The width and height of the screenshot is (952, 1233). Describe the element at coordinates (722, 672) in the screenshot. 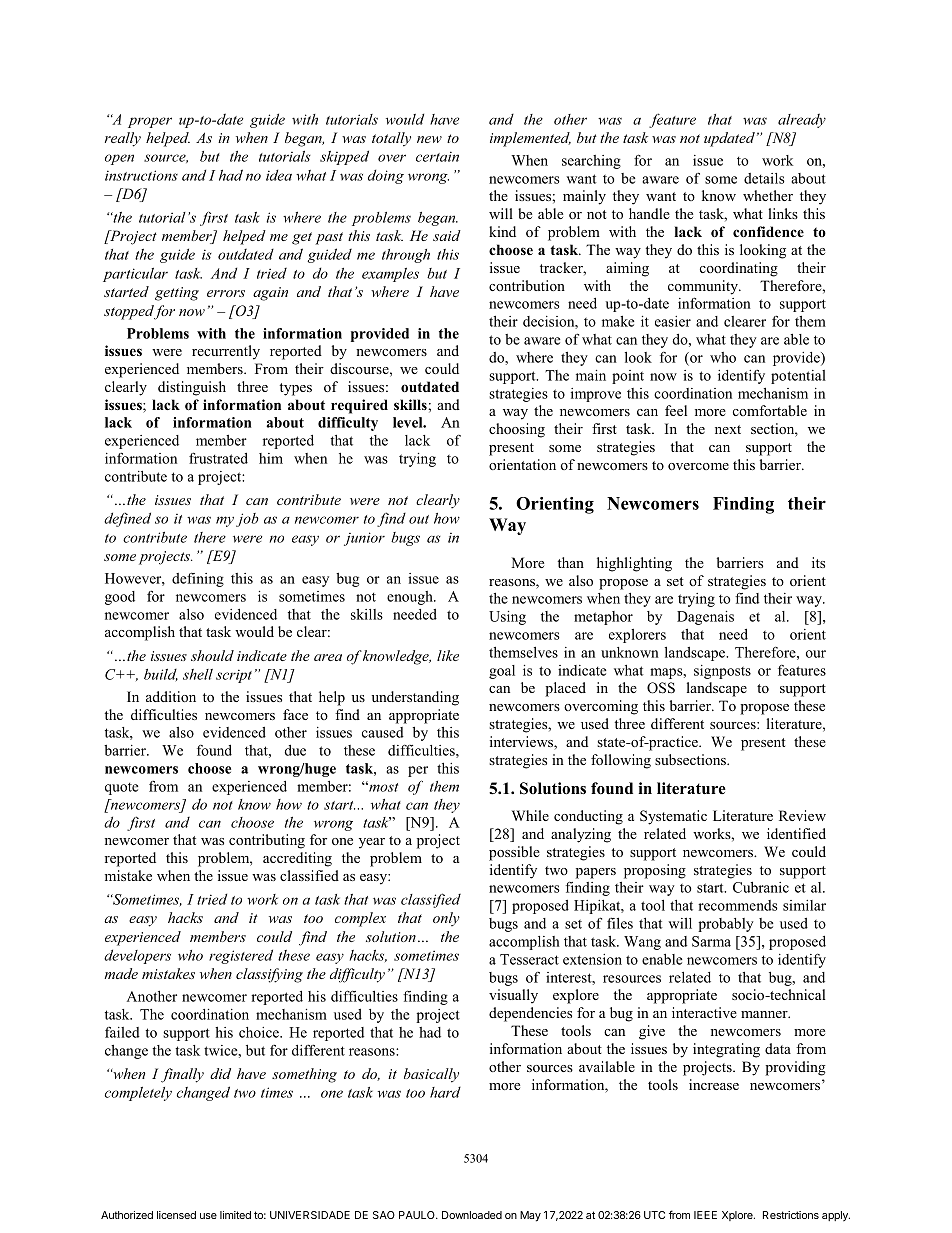

I see `signposts` at that location.
